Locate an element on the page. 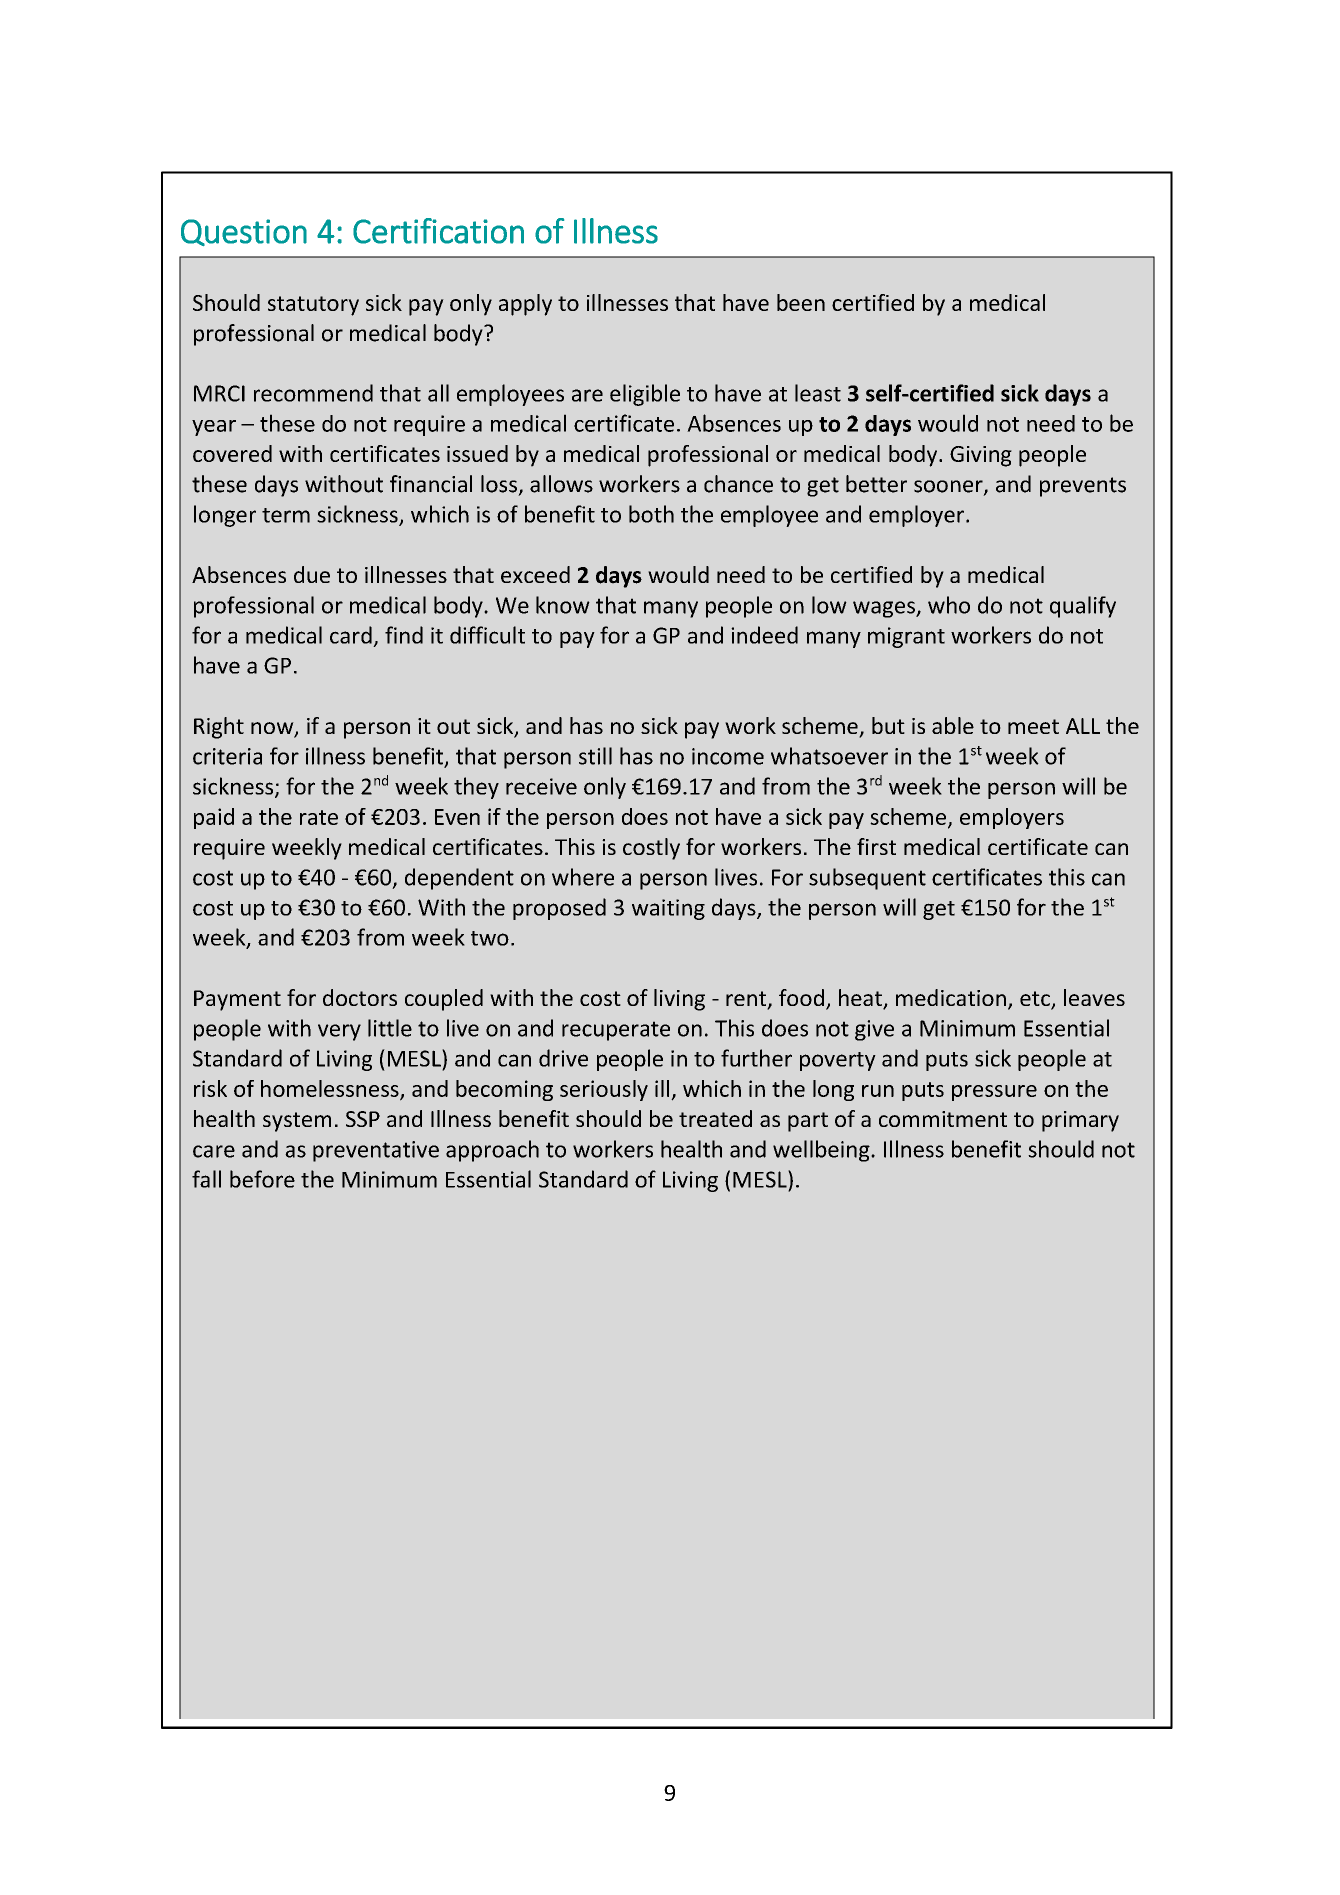  Question is located at coordinates (244, 232).
